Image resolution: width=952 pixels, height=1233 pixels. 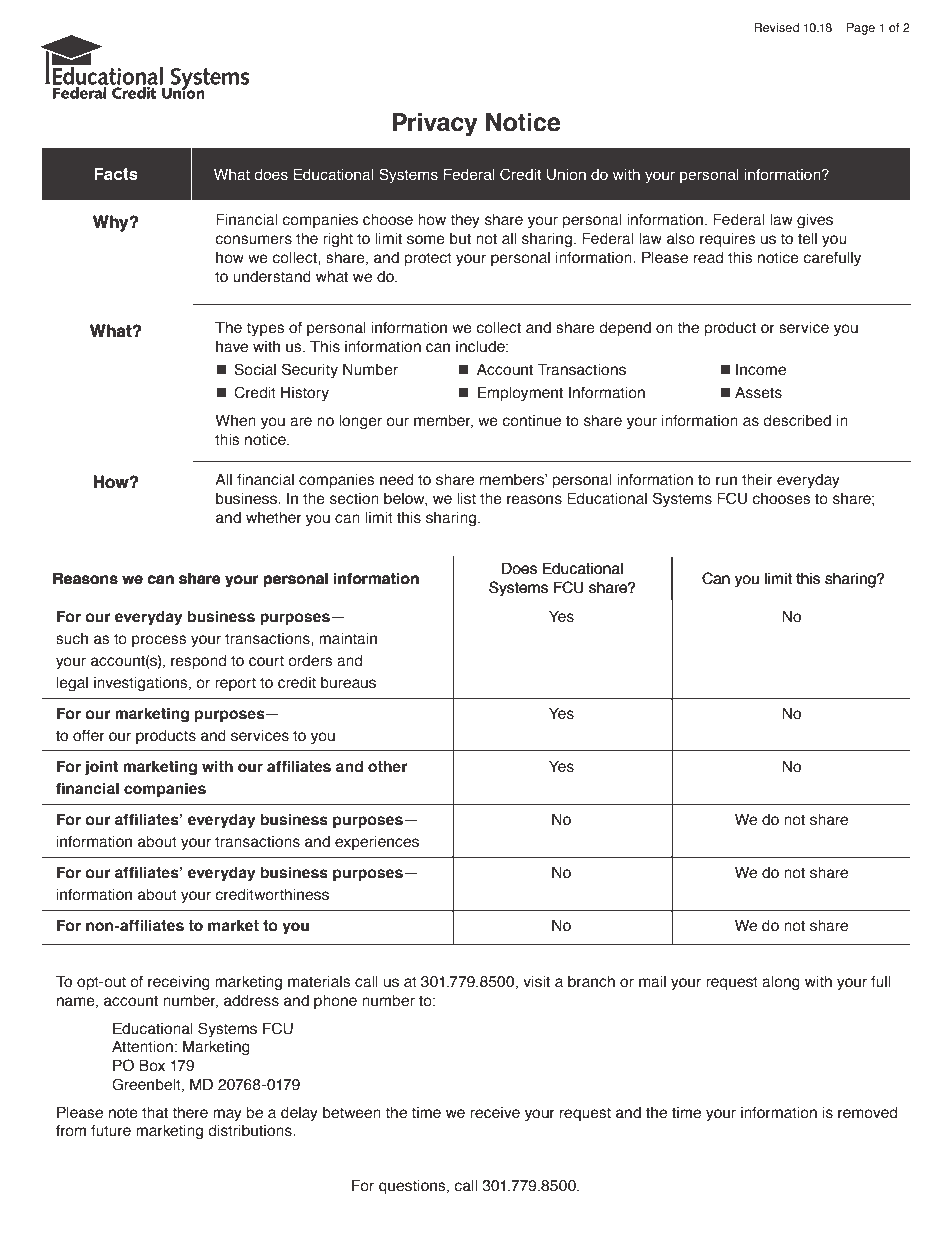 I want to click on their, so click(x=757, y=480).
